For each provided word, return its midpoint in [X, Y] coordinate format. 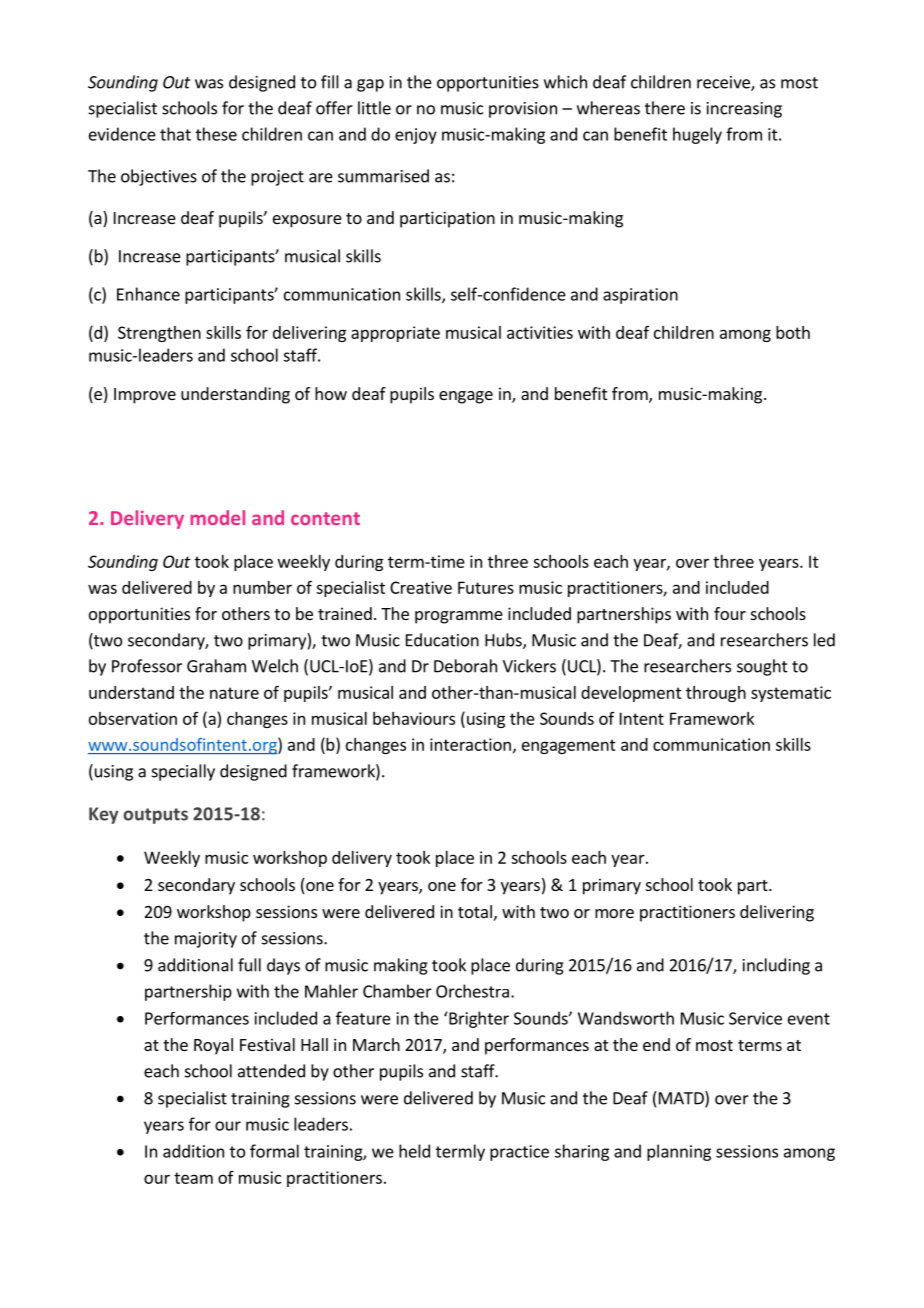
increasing [744, 110]
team [193, 1178]
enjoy [416, 136]
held [414, 1151]
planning [679, 1152]
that [175, 134]
